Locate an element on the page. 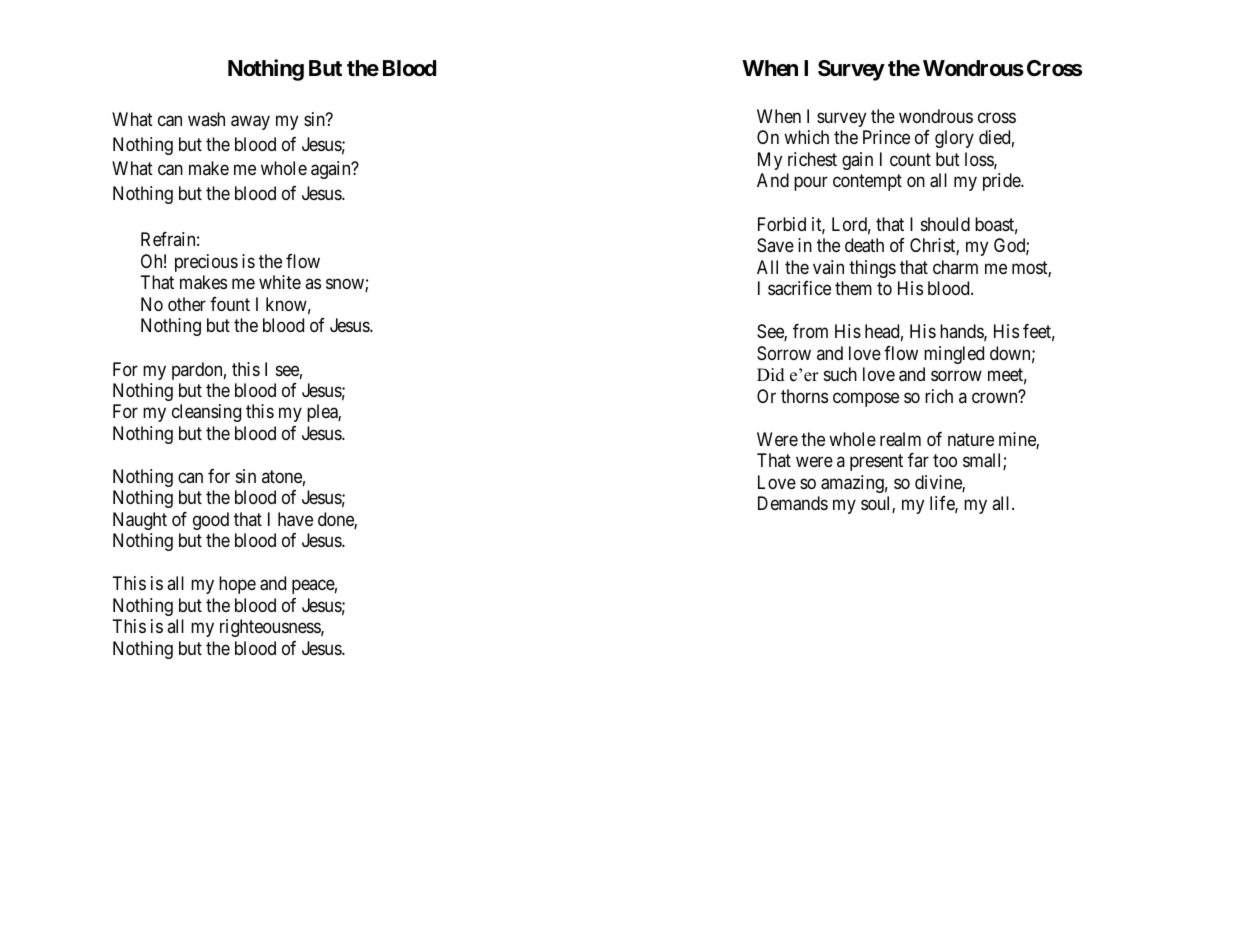 The image size is (1233, 952). hope is located at coordinates (237, 585).
